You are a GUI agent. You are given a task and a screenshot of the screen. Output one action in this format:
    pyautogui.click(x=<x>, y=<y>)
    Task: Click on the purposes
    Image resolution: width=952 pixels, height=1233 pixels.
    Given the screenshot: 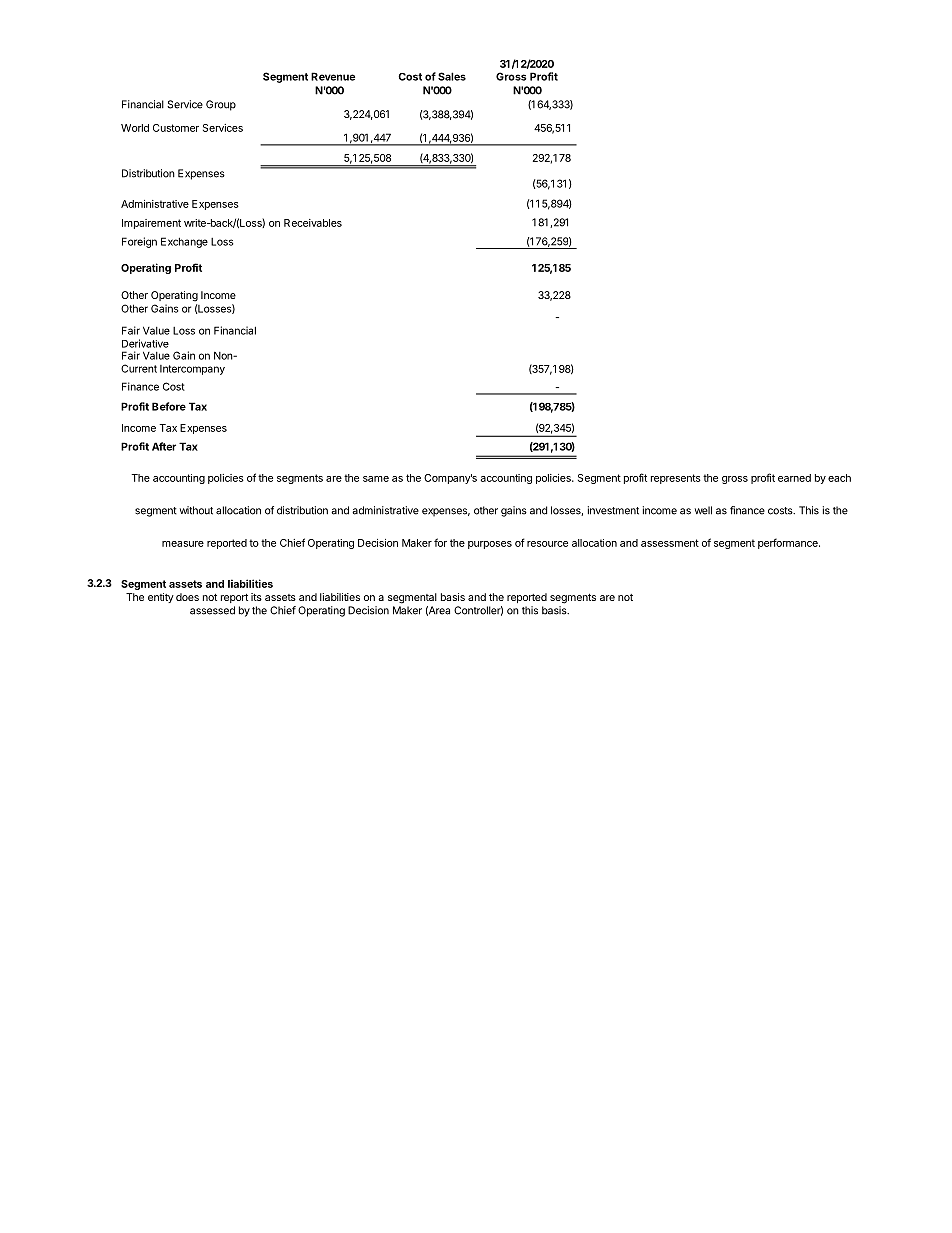 What is the action you would take?
    pyautogui.click(x=490, y=545)
